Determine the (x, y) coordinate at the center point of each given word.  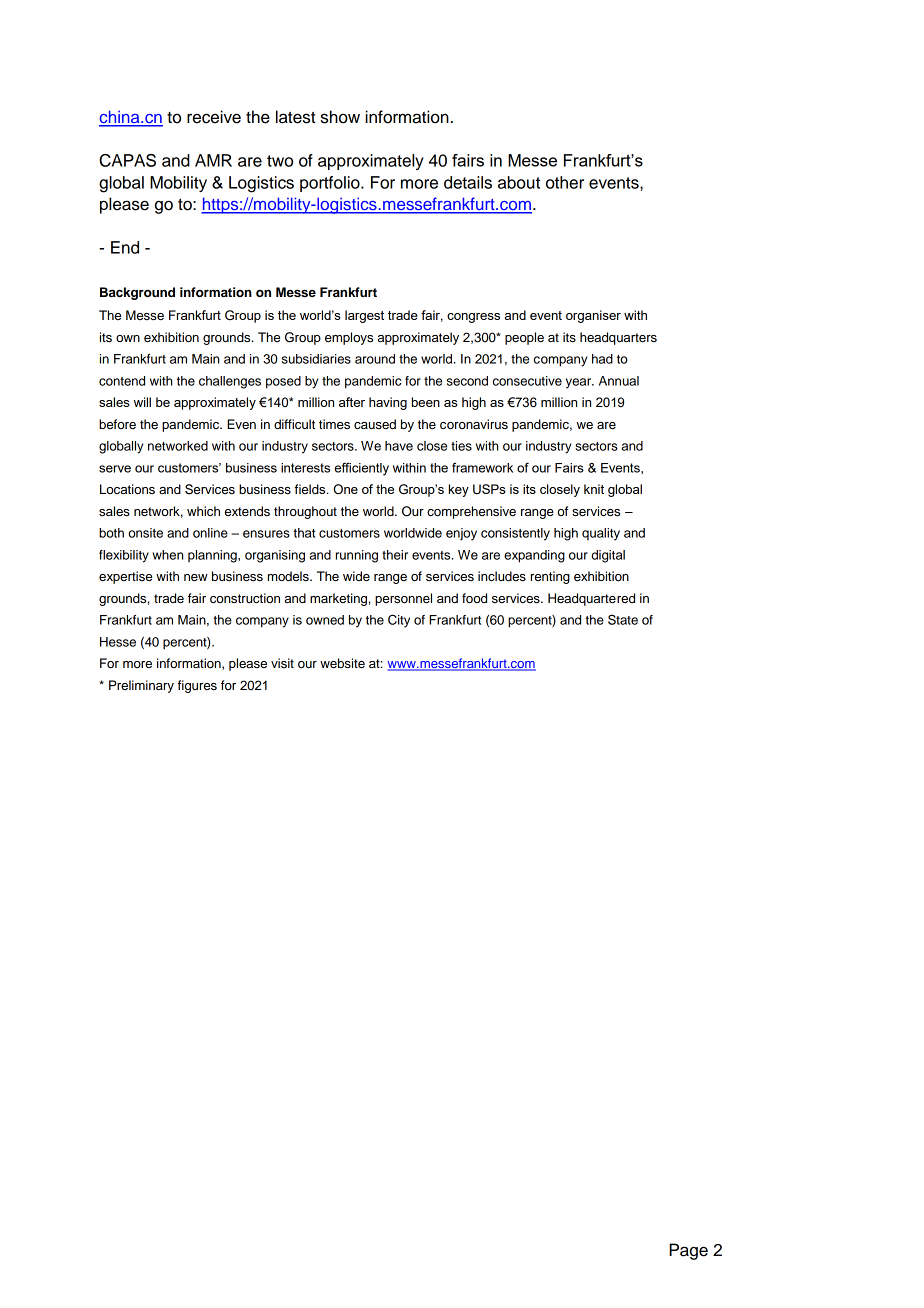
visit (282, 663)
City (399, 621)
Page (688, 1251)
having (388, 403)
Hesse (118, 642)
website (342, 663)
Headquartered (591, 599)
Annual (619, 381)
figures (197, 686)
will (142, 402)
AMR (213, 160)
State (623, 619)
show (340, 117)
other (565, 182)
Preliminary (141, 686)
